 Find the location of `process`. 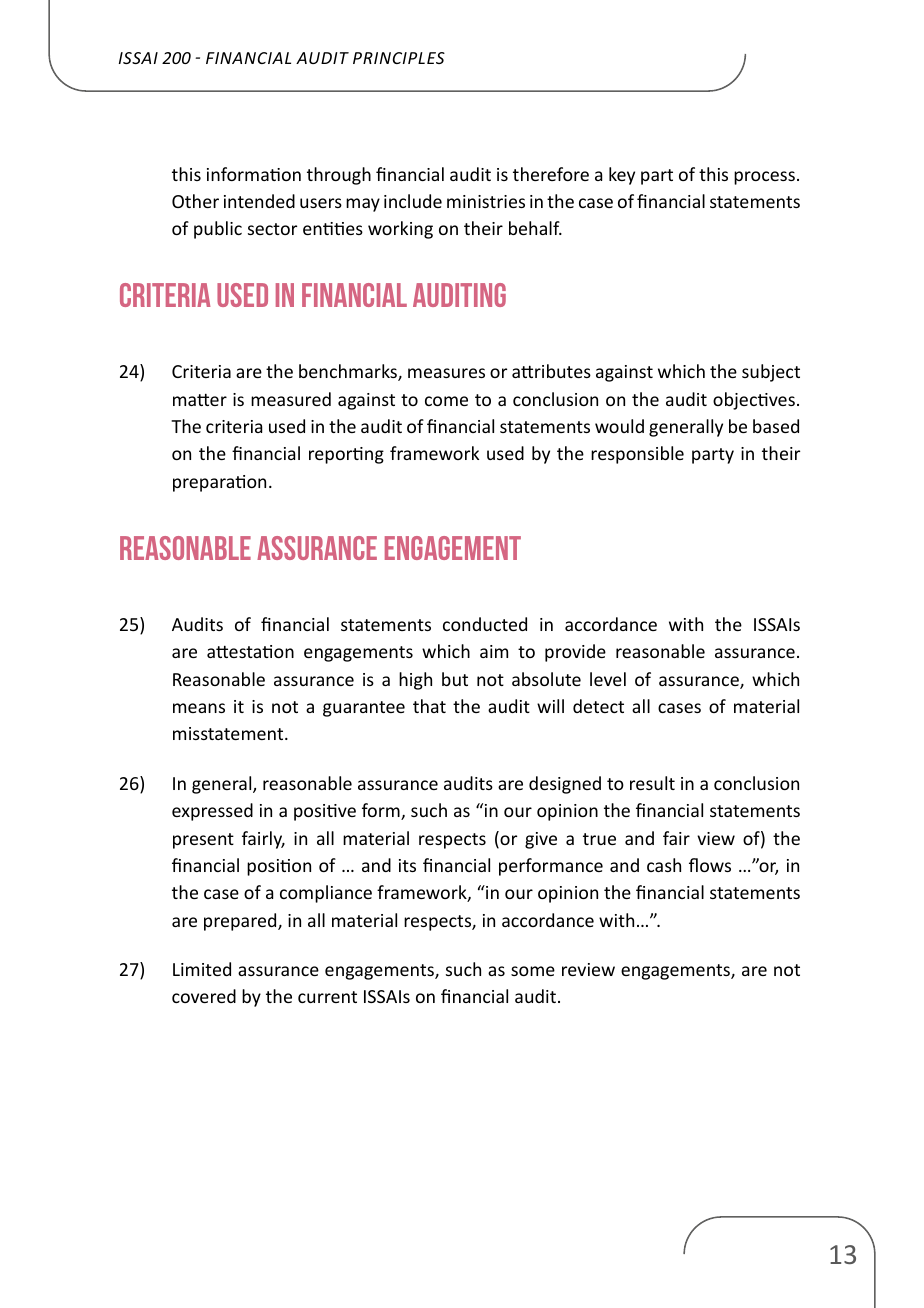

process is located at coordinates (764, 178).
